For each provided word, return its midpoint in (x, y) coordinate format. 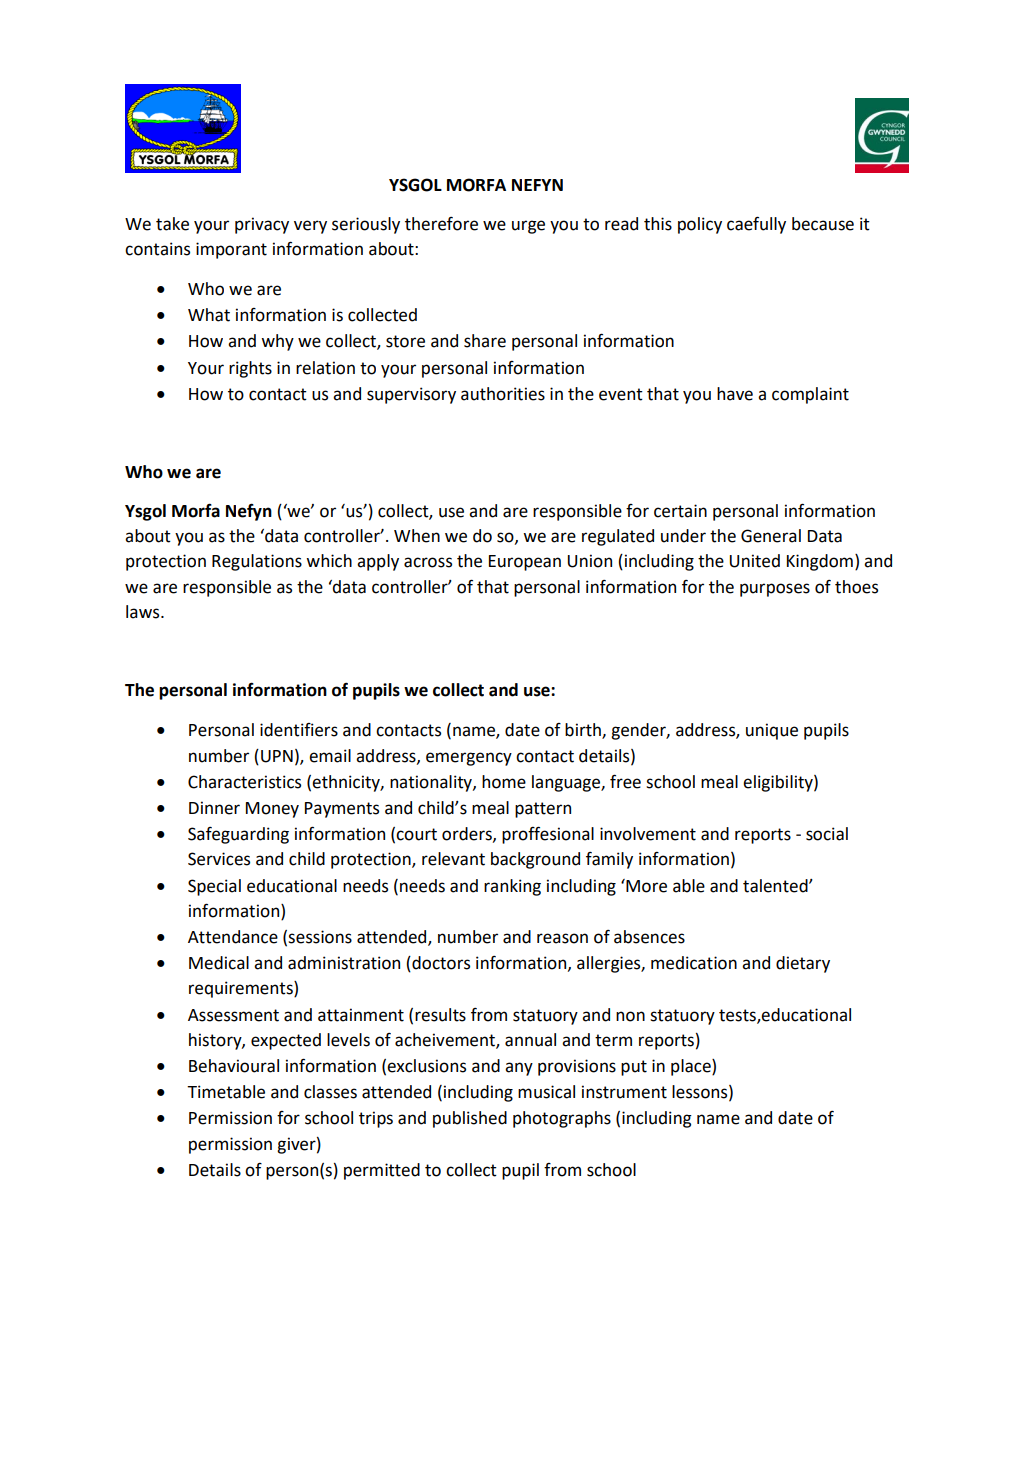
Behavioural (234, 1066)
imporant (231, 250)
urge (528, 227)
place (692, 1067)
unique (772, 731)
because (823, 224)
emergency (469, 759)
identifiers (299, 730)
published (470, 1119)
